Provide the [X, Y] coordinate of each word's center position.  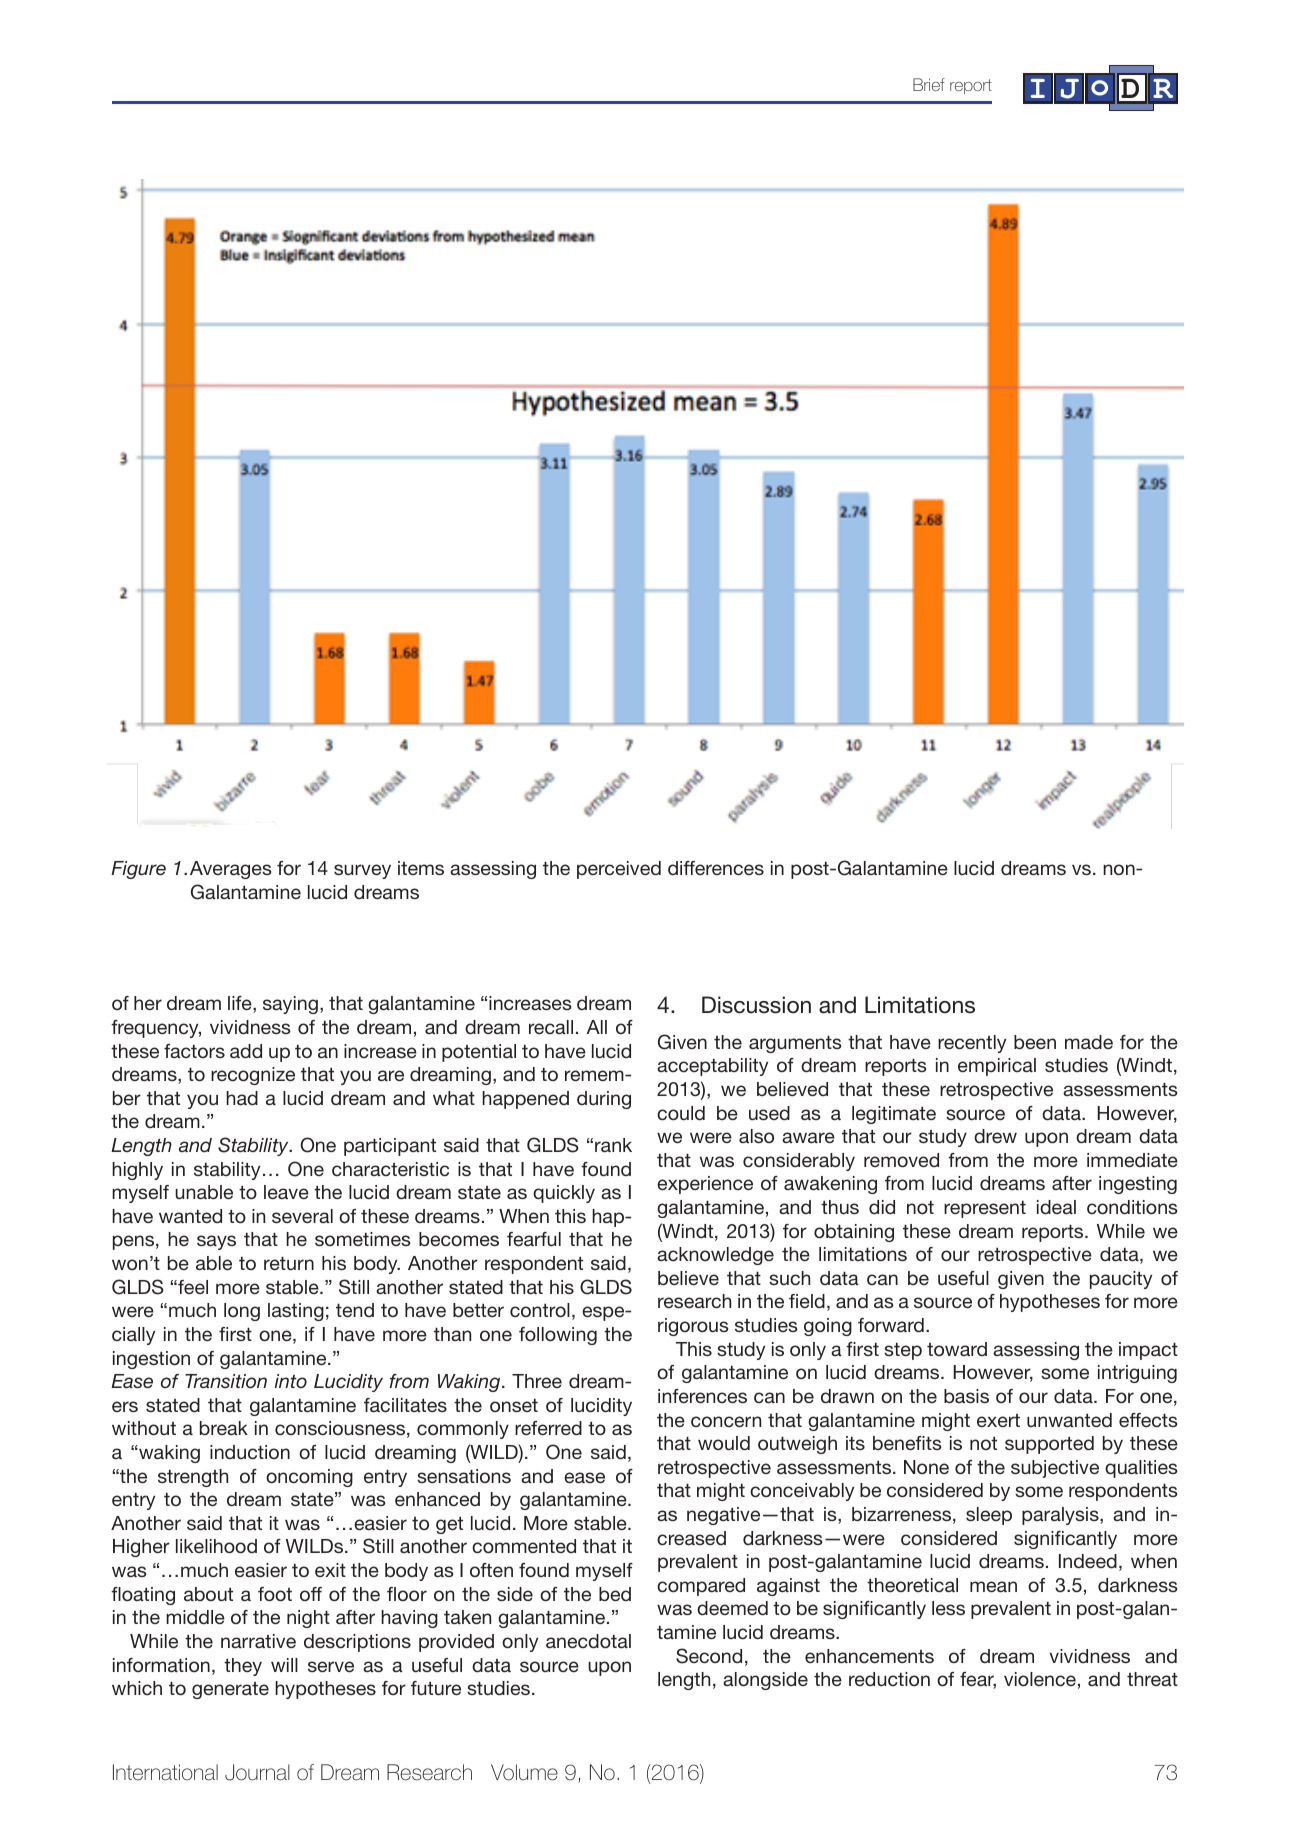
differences [716, 868]
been [1035, 1042]
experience [705, 1185]
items [421, 868]
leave [286, 1192]
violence [1040, 1679]
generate [230, 1690]
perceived [619, 870]
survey [362, 871]
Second [709, 1656]
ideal [1056, 1207]
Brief [929, 84]
